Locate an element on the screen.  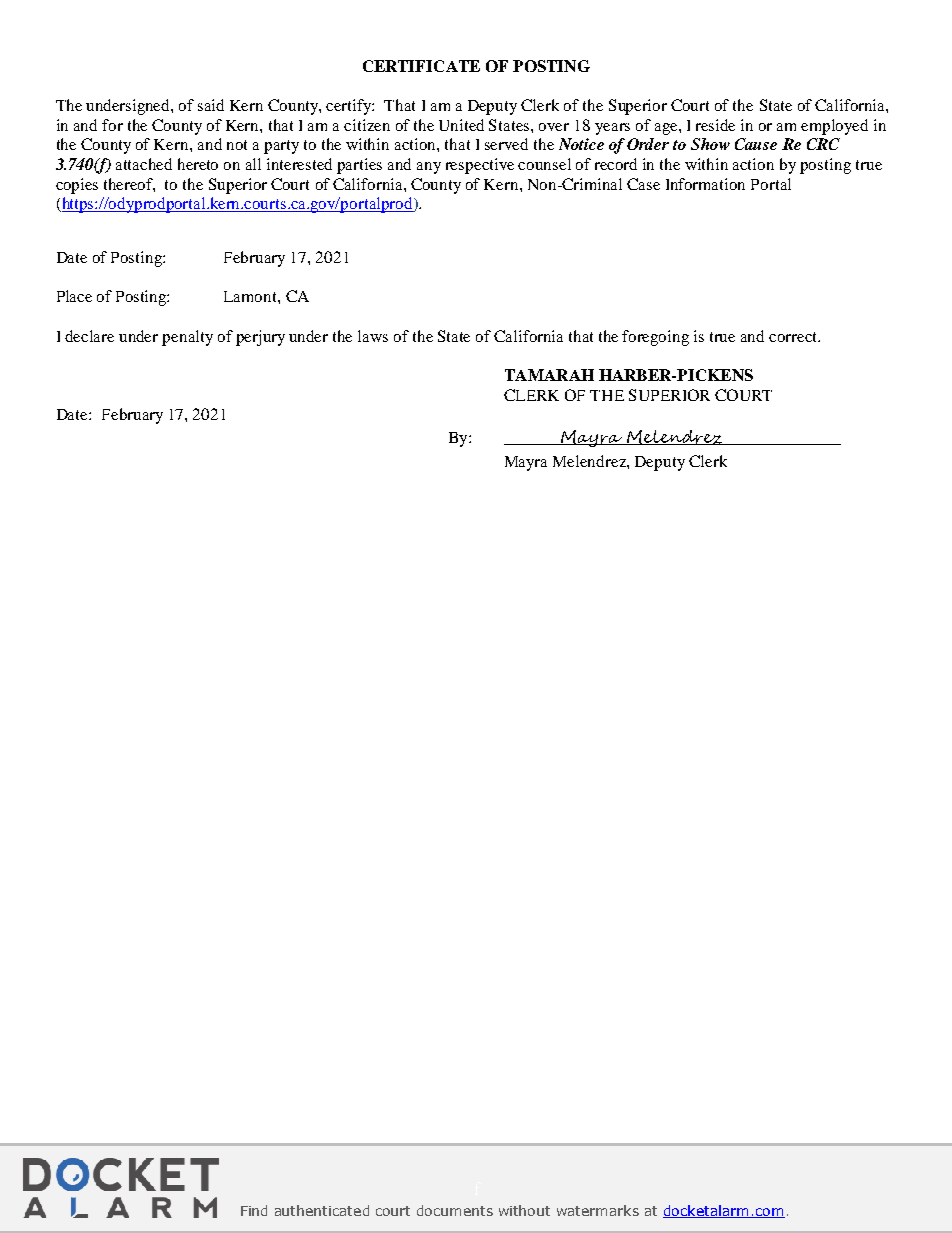
United is located at coordinates (461, 125).
